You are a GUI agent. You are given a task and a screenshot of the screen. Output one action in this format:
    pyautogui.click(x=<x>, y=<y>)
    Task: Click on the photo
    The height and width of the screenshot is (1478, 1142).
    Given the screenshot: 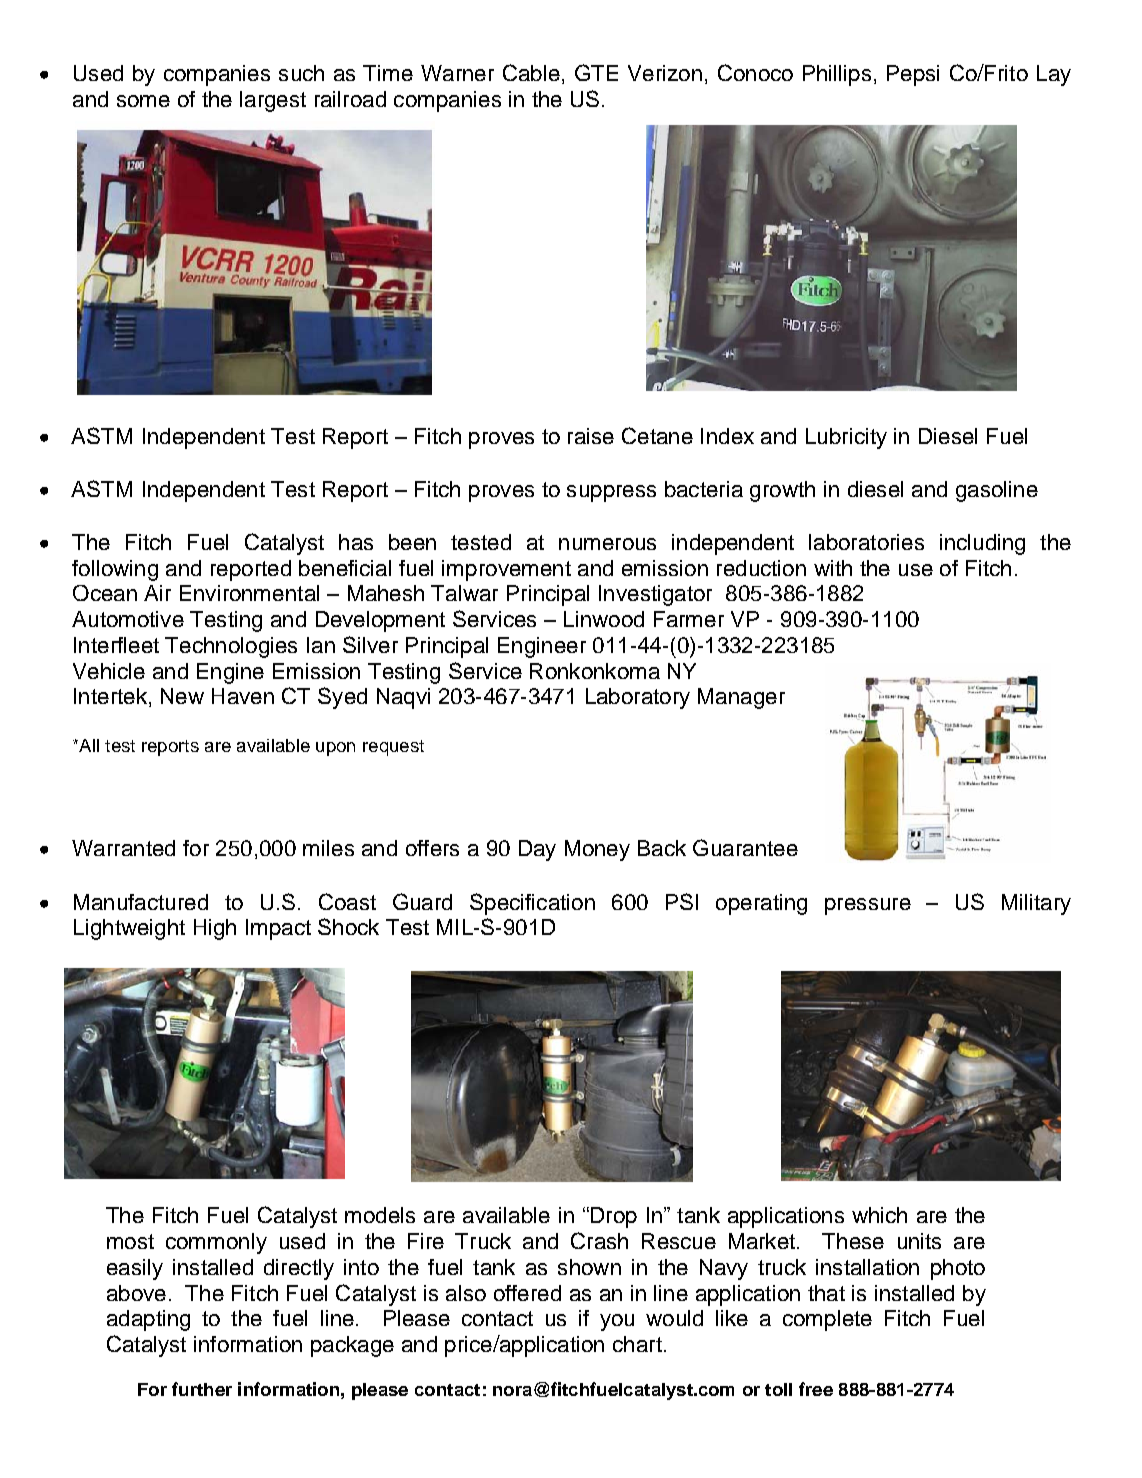 What is the action you would take?
    pyautogui.click(x=958, y=1269)
